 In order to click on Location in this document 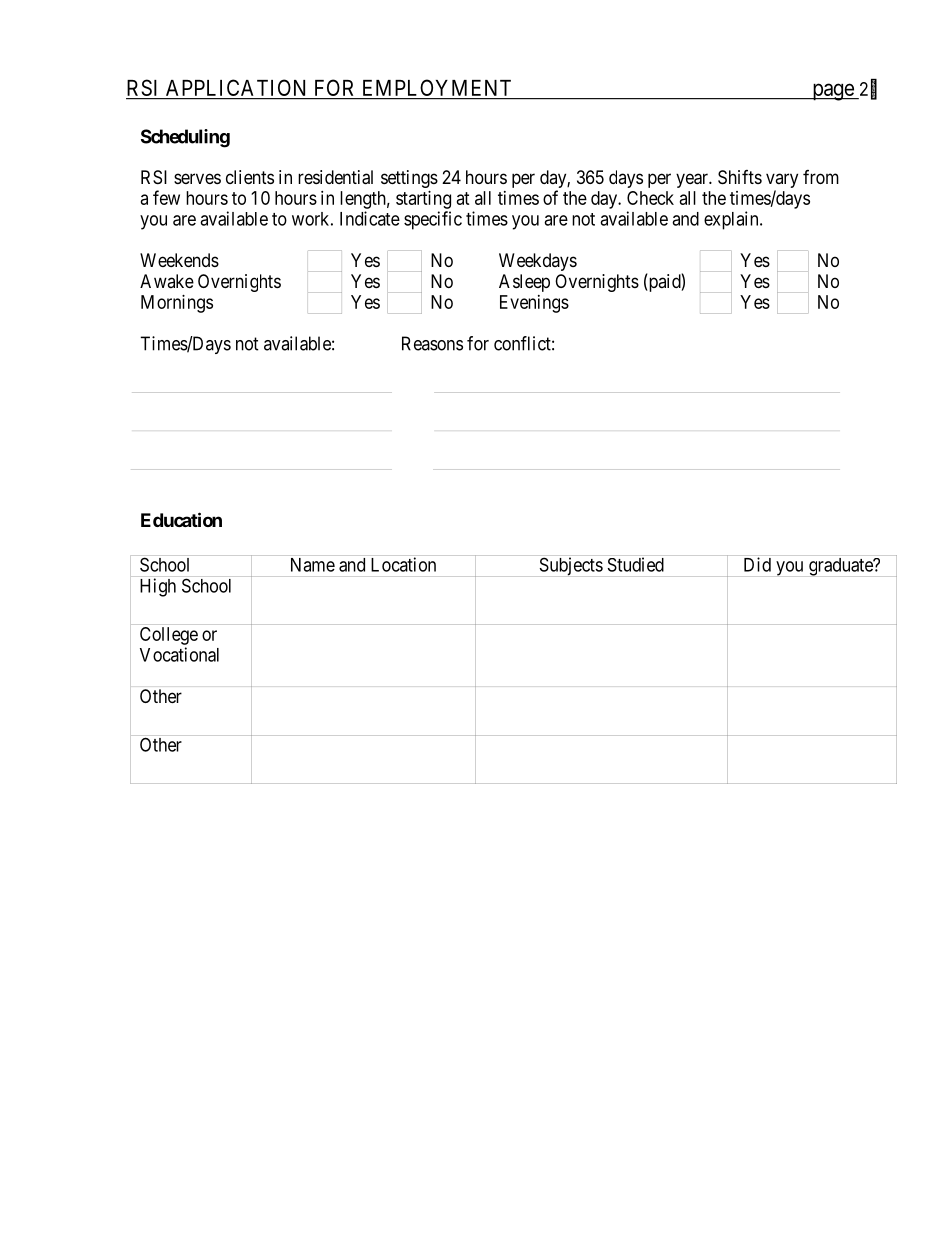, I will do `click(403, 564)`.
